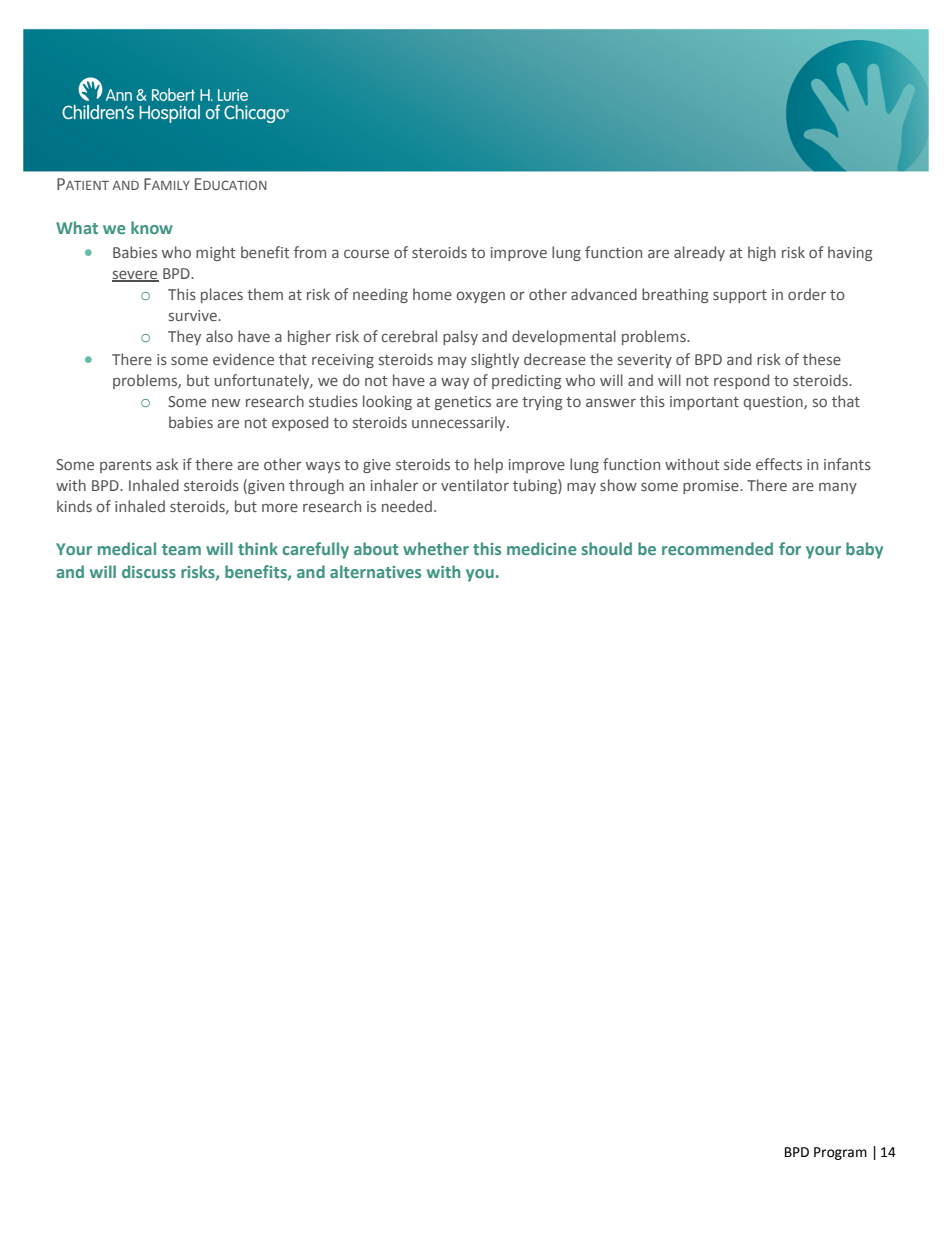 The width and height of the screenshot is (952, 1233). I want to click on oxygen, so click(480, 297).
